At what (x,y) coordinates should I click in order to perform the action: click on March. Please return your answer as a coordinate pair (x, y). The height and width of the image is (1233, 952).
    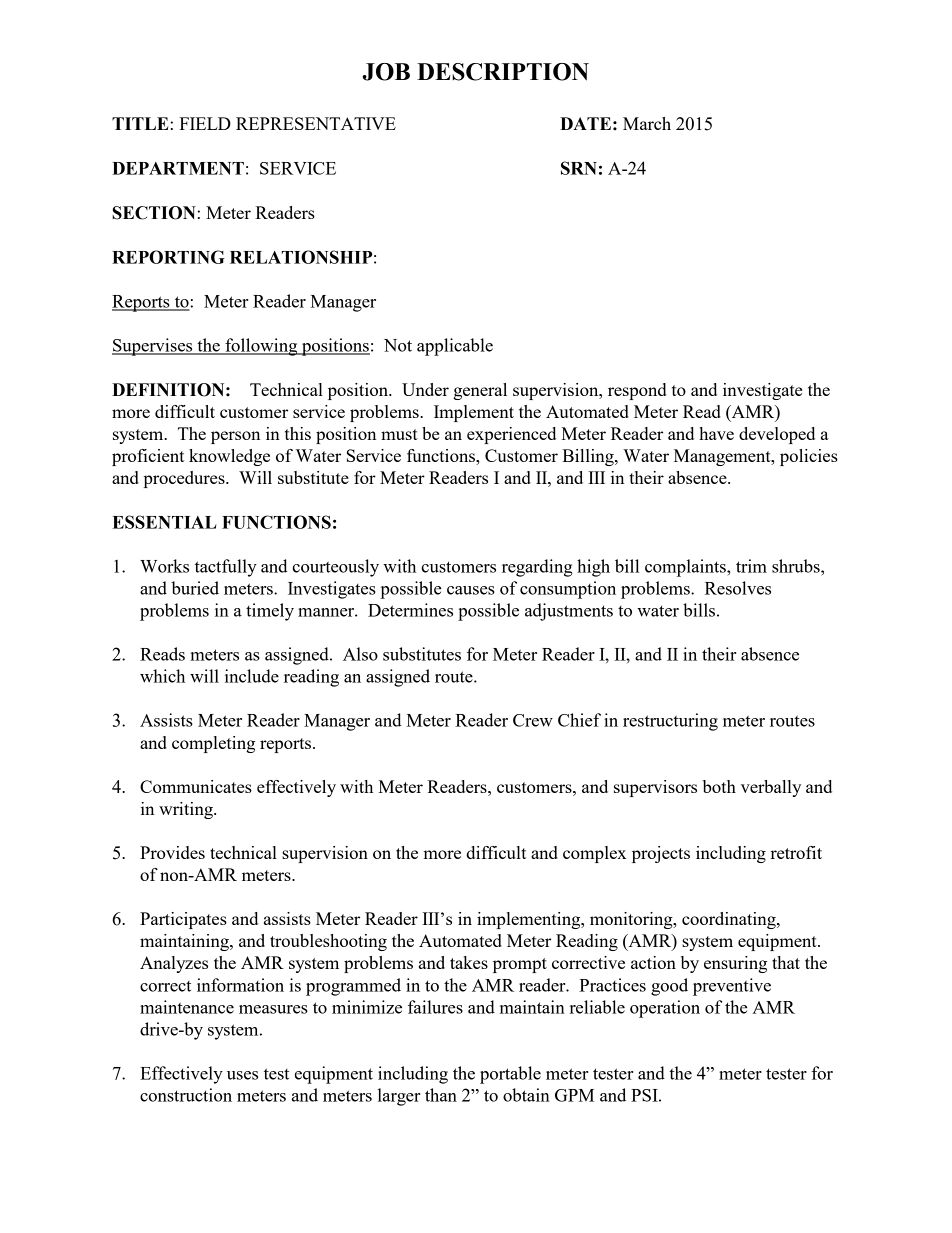
    Looking at the image, I should click on (647, 123).
